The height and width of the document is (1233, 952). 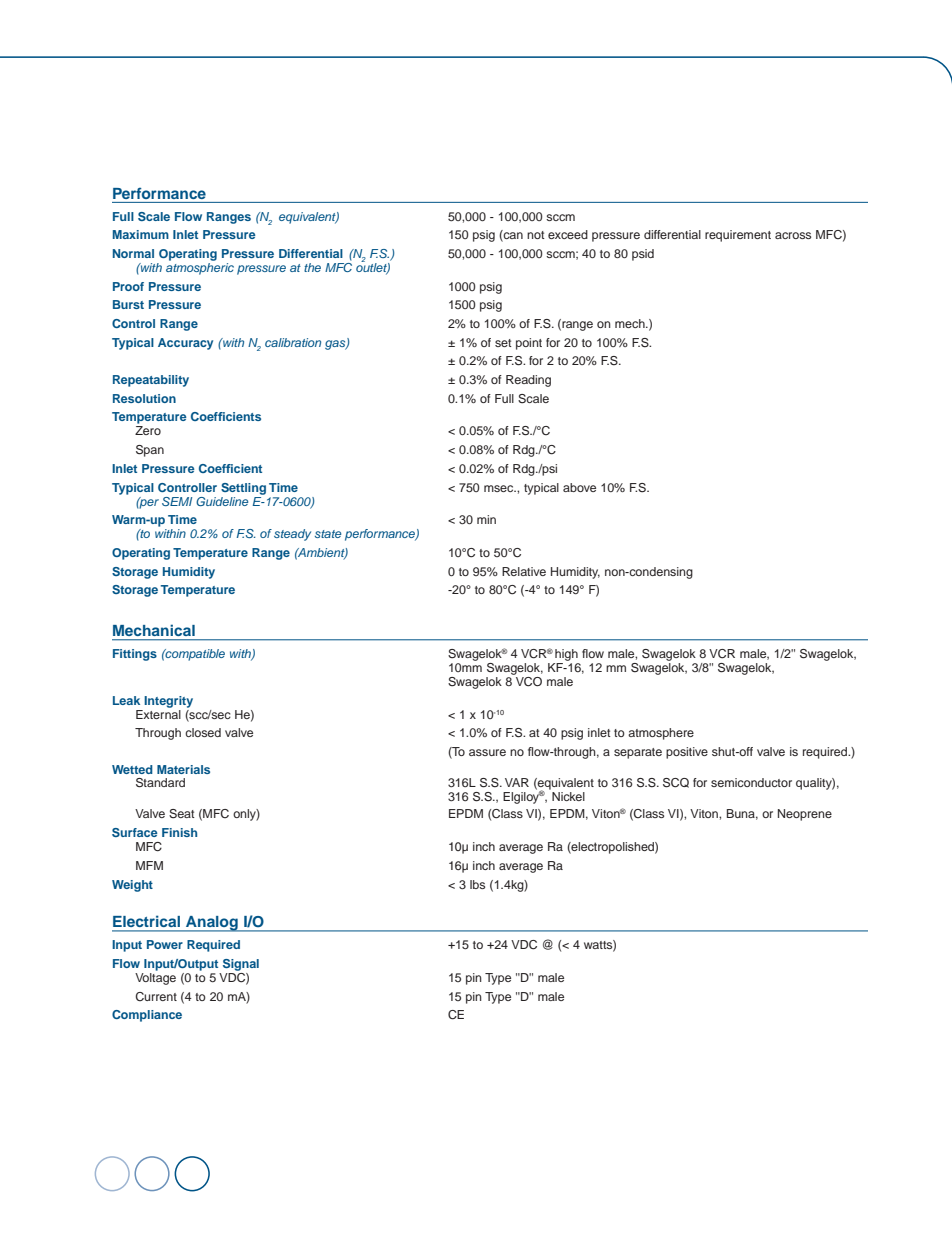 What do you see at coordinates (155, 979) in the document?
I see `Voltage` at bounding box center [155, 979].
